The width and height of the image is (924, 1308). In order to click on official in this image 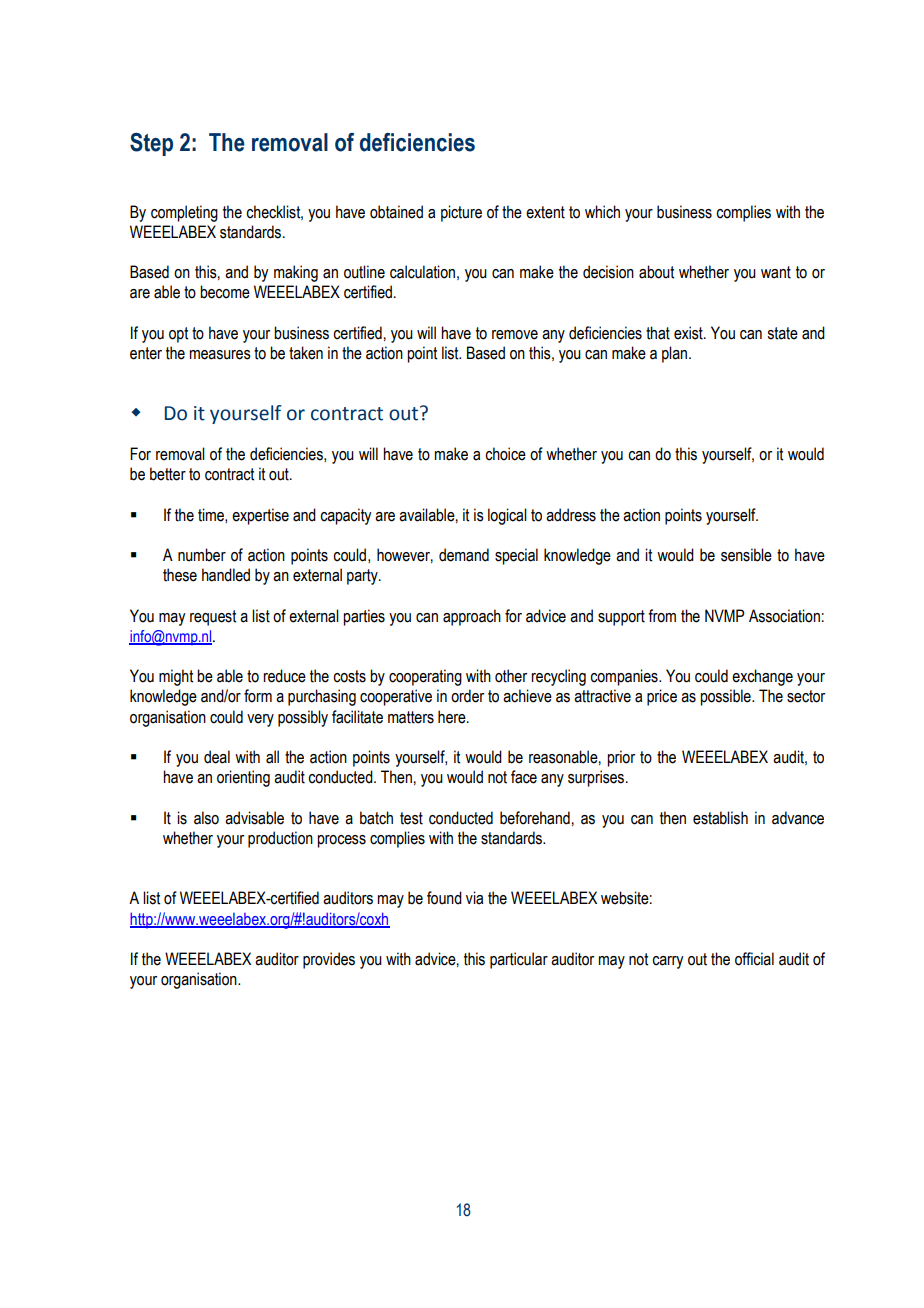, I will do `click(754, 959)`.
